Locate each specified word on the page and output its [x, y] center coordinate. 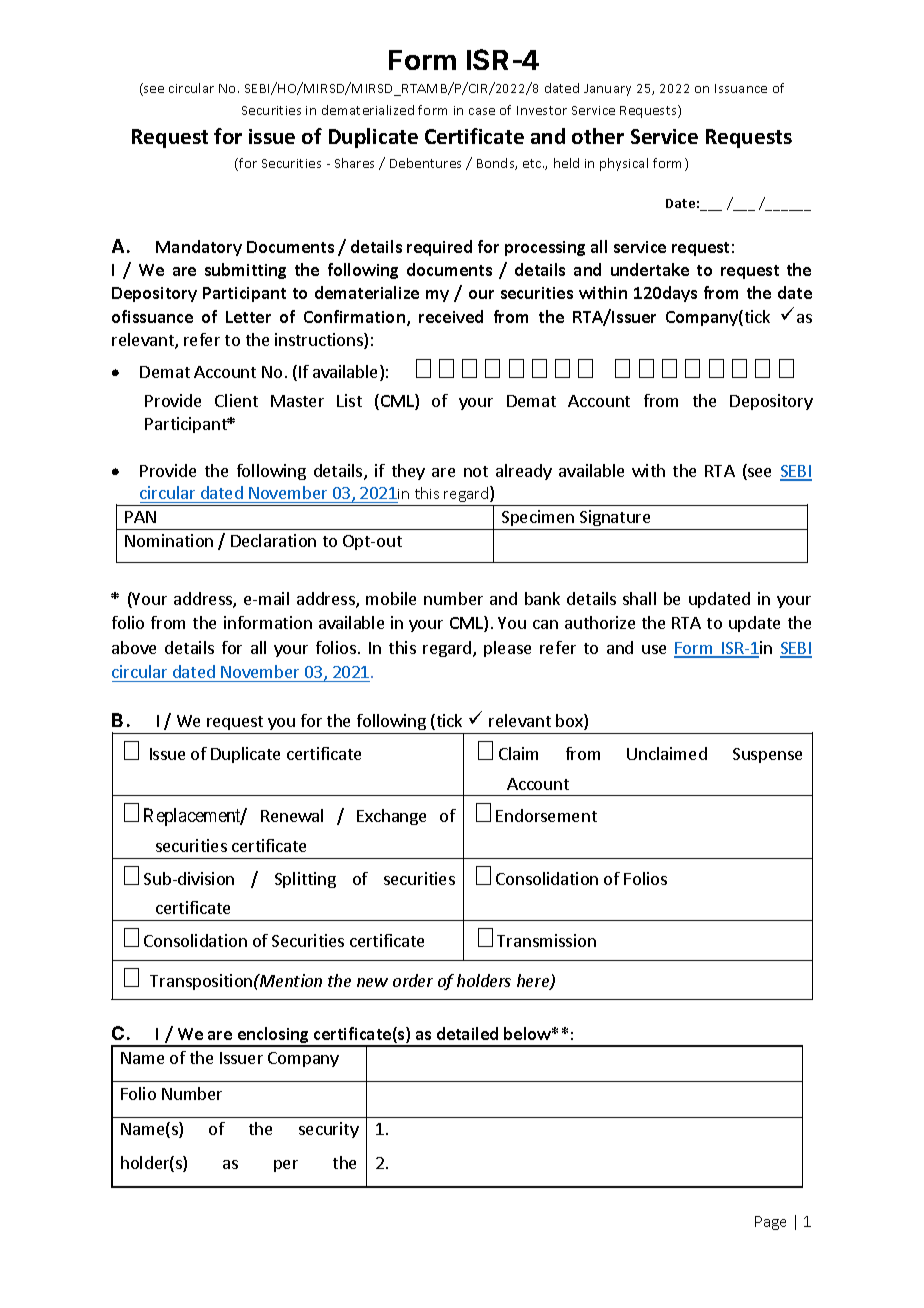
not [476, 471]
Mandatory [199, 248]
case [482, 111]
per [286, 1166]
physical [624, 164]
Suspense [767, 755]
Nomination [169, 540]
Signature [615, 518]
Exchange [391, 817]
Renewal [292, 815]
